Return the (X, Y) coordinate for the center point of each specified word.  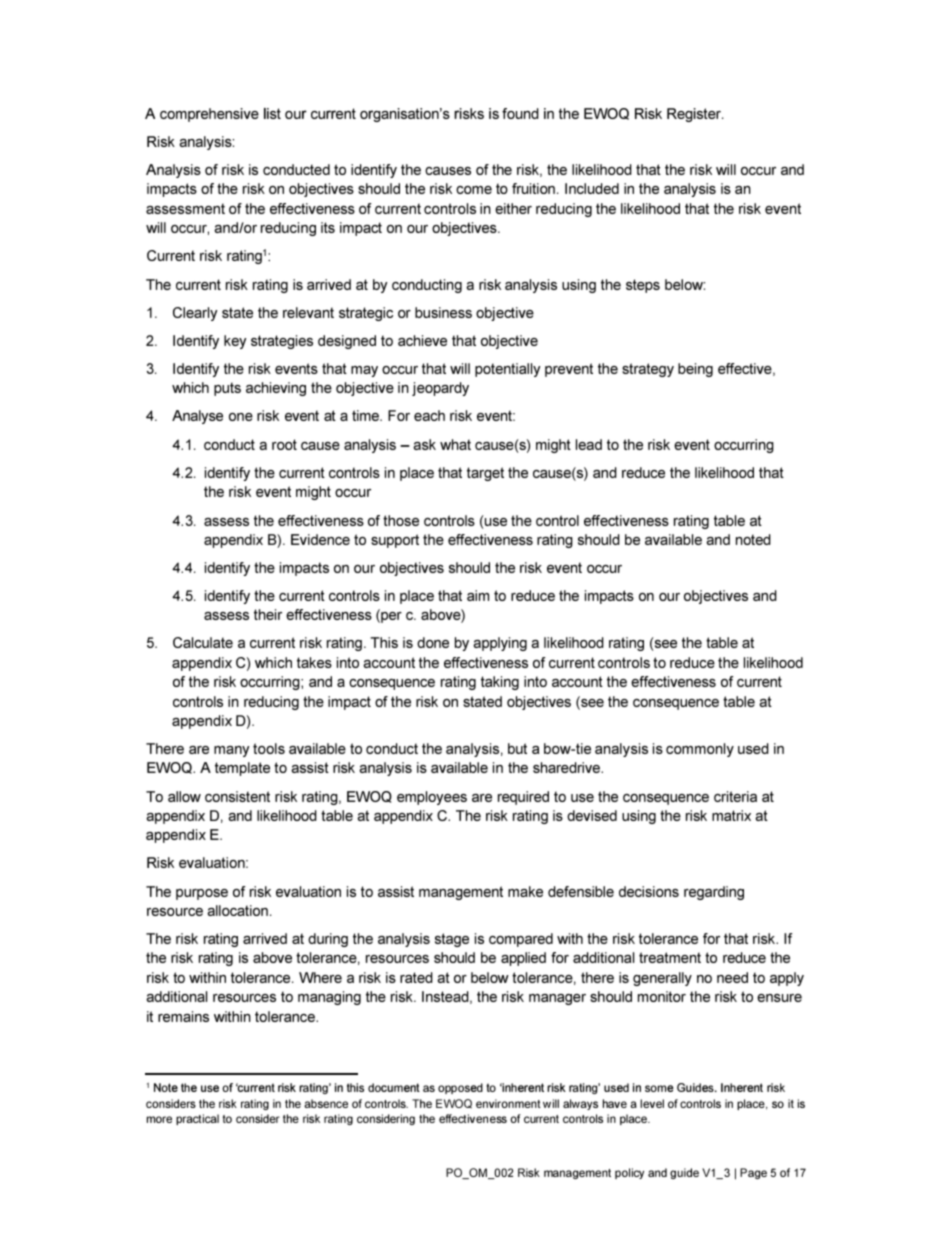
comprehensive (209, 115)
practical (197, 1119)
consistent (237, 796)
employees (432, 798)
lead (589, 444)
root (284, 444)
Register (695, 115)
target (485, 474)
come (474, 190)
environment (508, 1103)
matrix (731, 815)
